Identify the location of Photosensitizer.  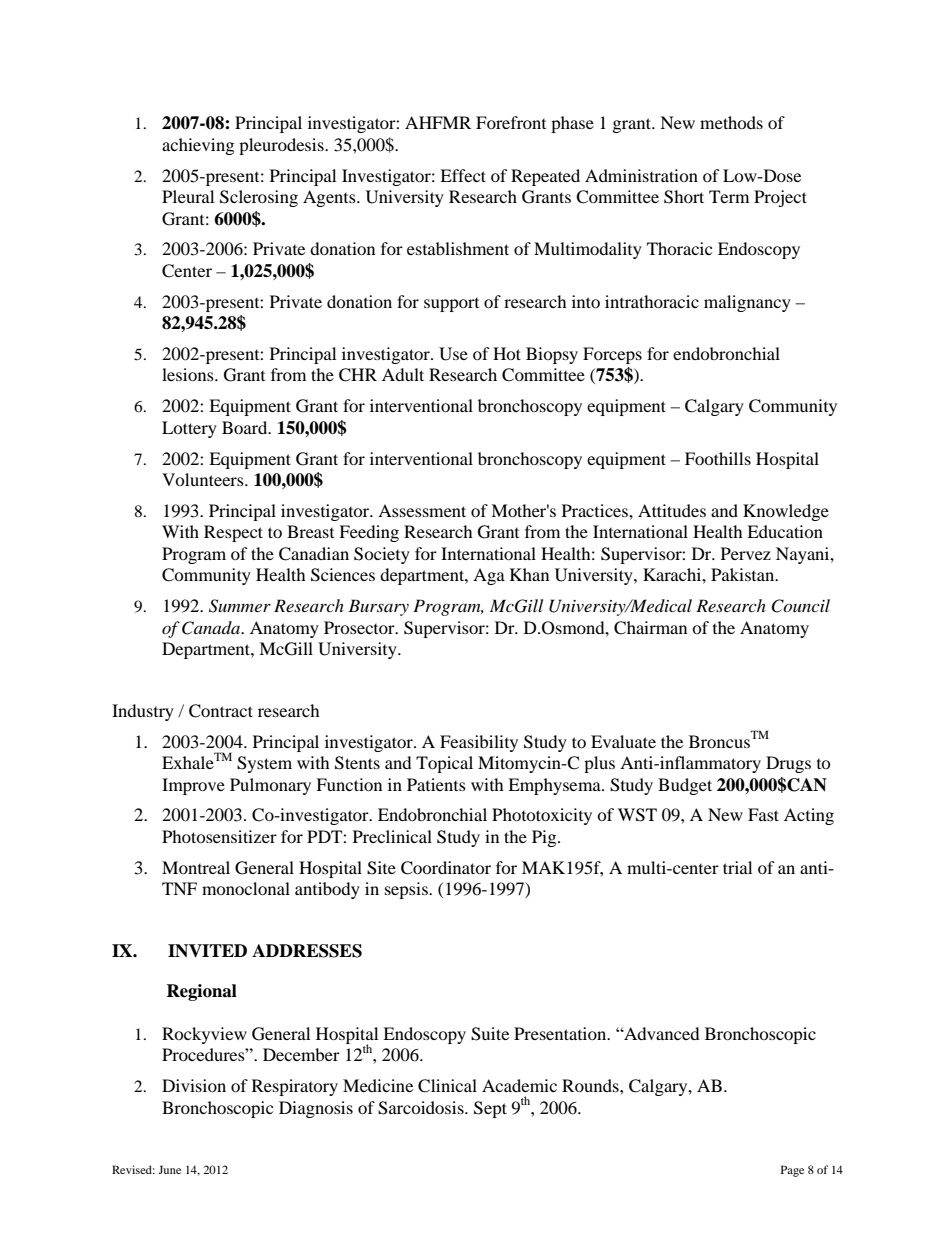
(219, 836).
